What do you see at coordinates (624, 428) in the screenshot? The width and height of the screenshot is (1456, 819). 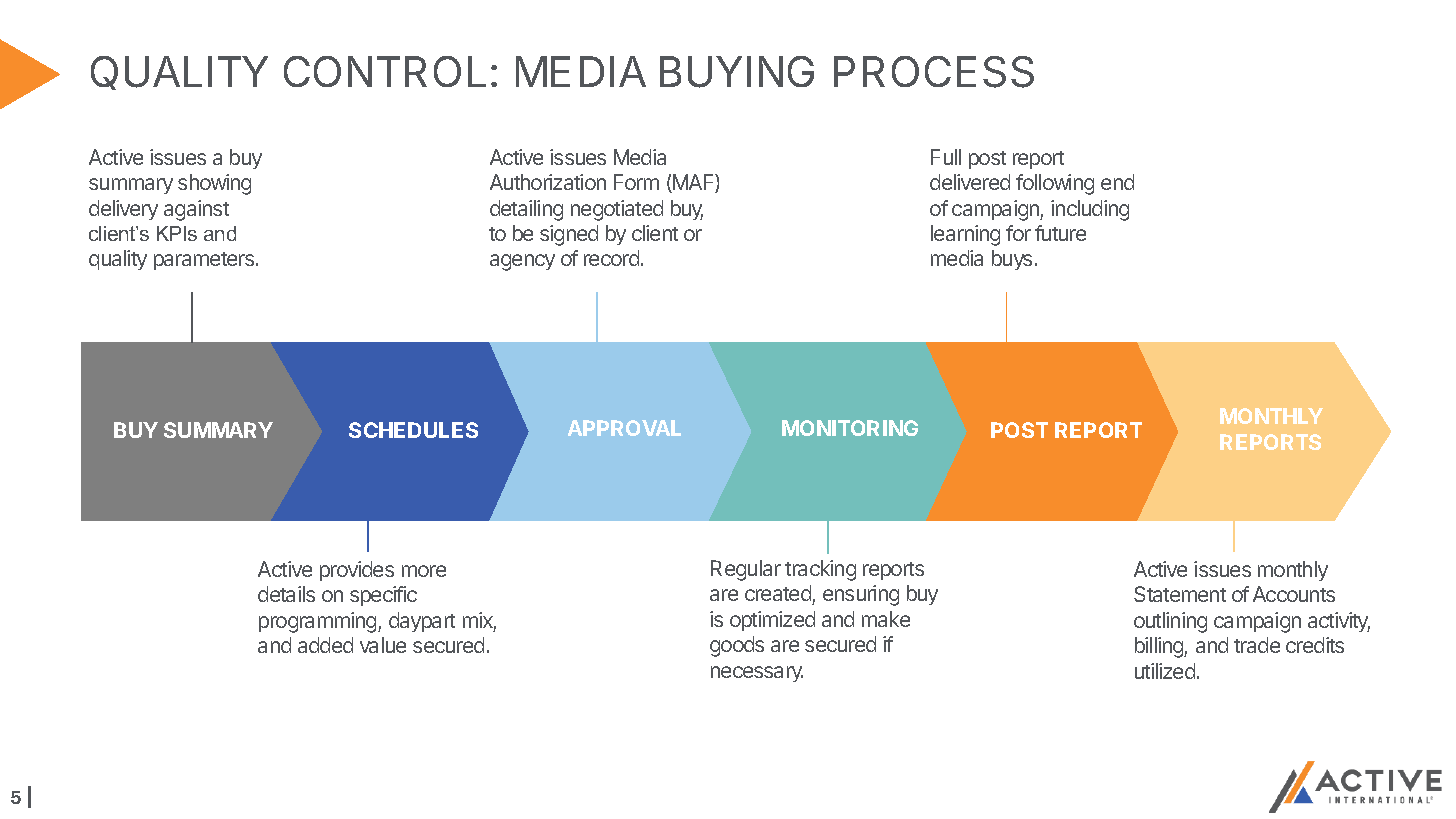 I see `APPROVAL` at bounding box center [624, 428].
